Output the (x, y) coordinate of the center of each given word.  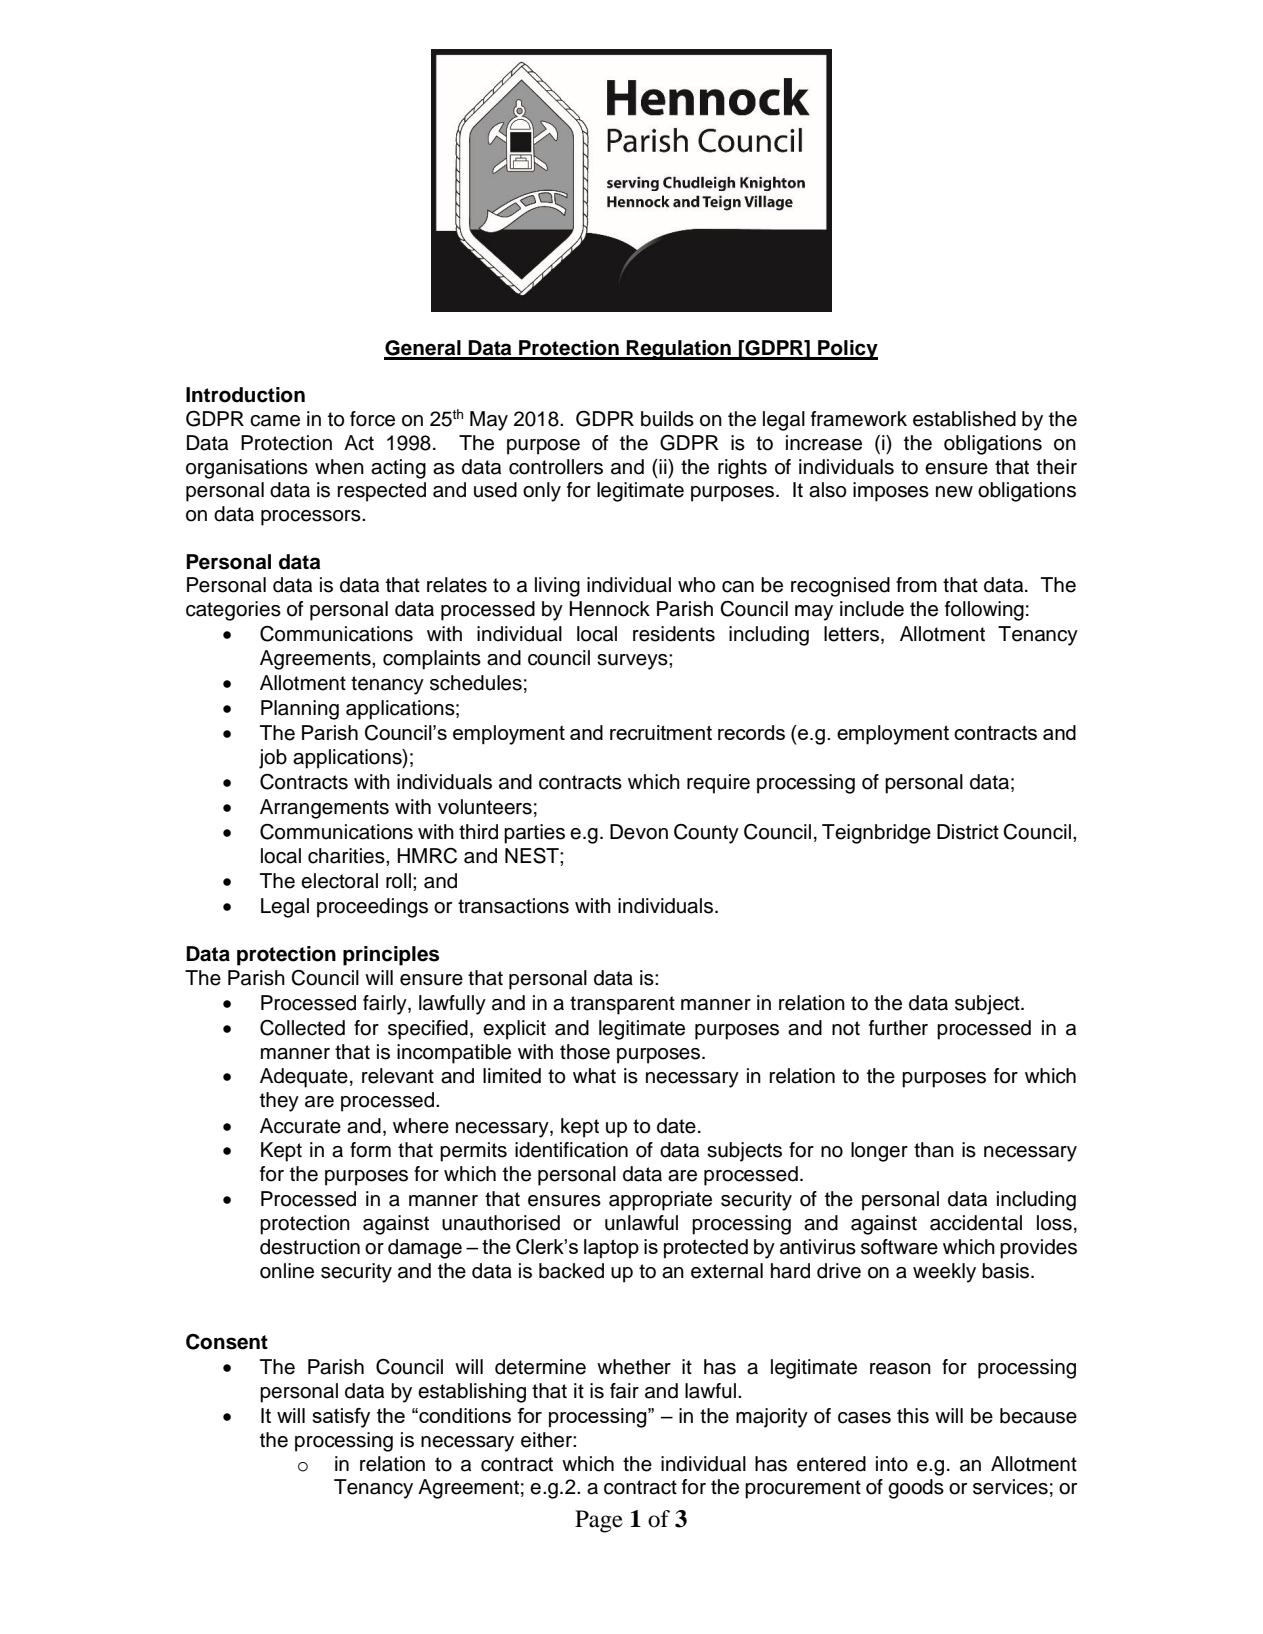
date (676, 1126)
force (372, 419)
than (934, 1150)
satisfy (341, 1418)
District (968, 832)
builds (667, 419)
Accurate (300, 1126)
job (273, 759)
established (964, 419)
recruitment (661, 732)
